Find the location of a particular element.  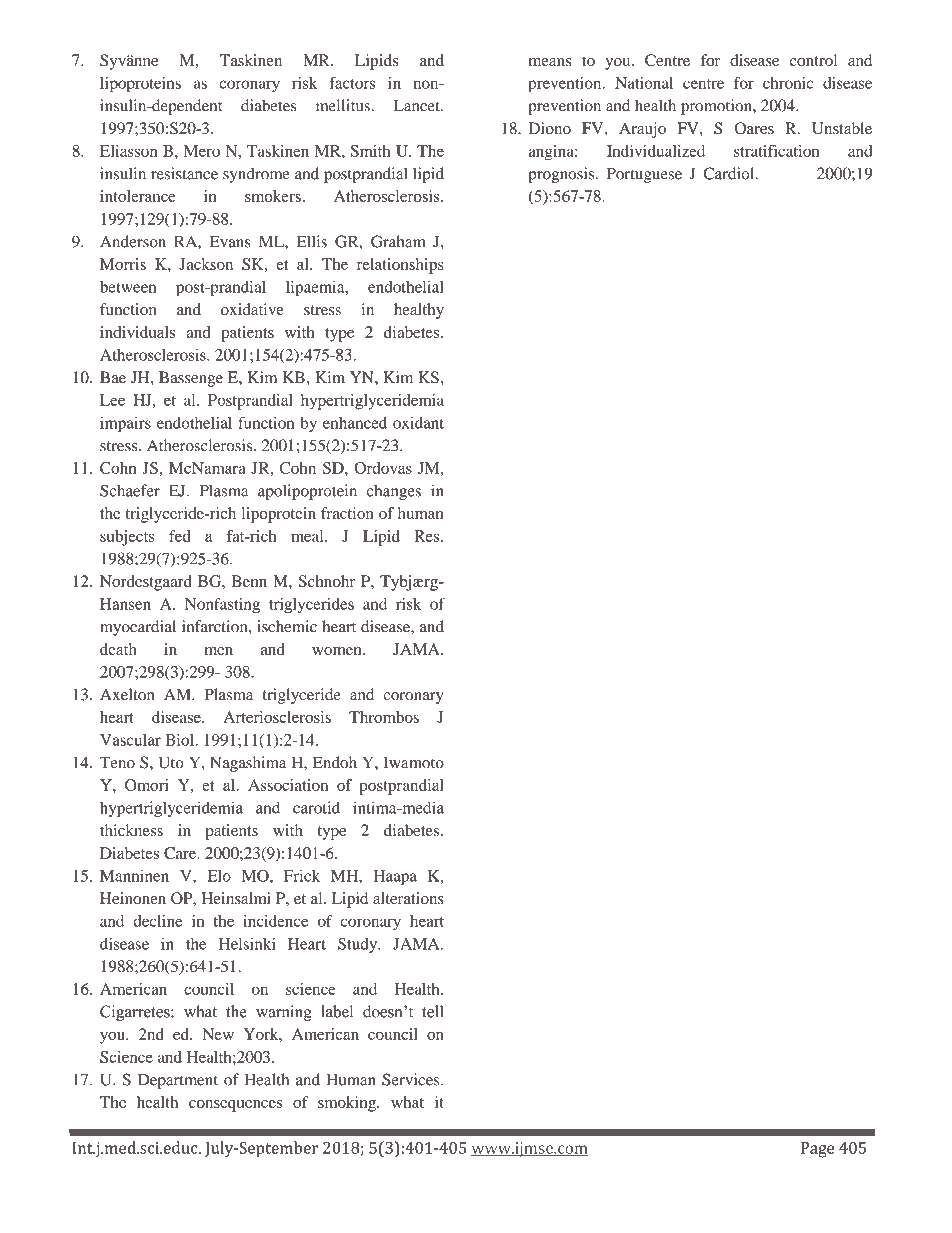

carotid is located at coordinates (316, 807).
